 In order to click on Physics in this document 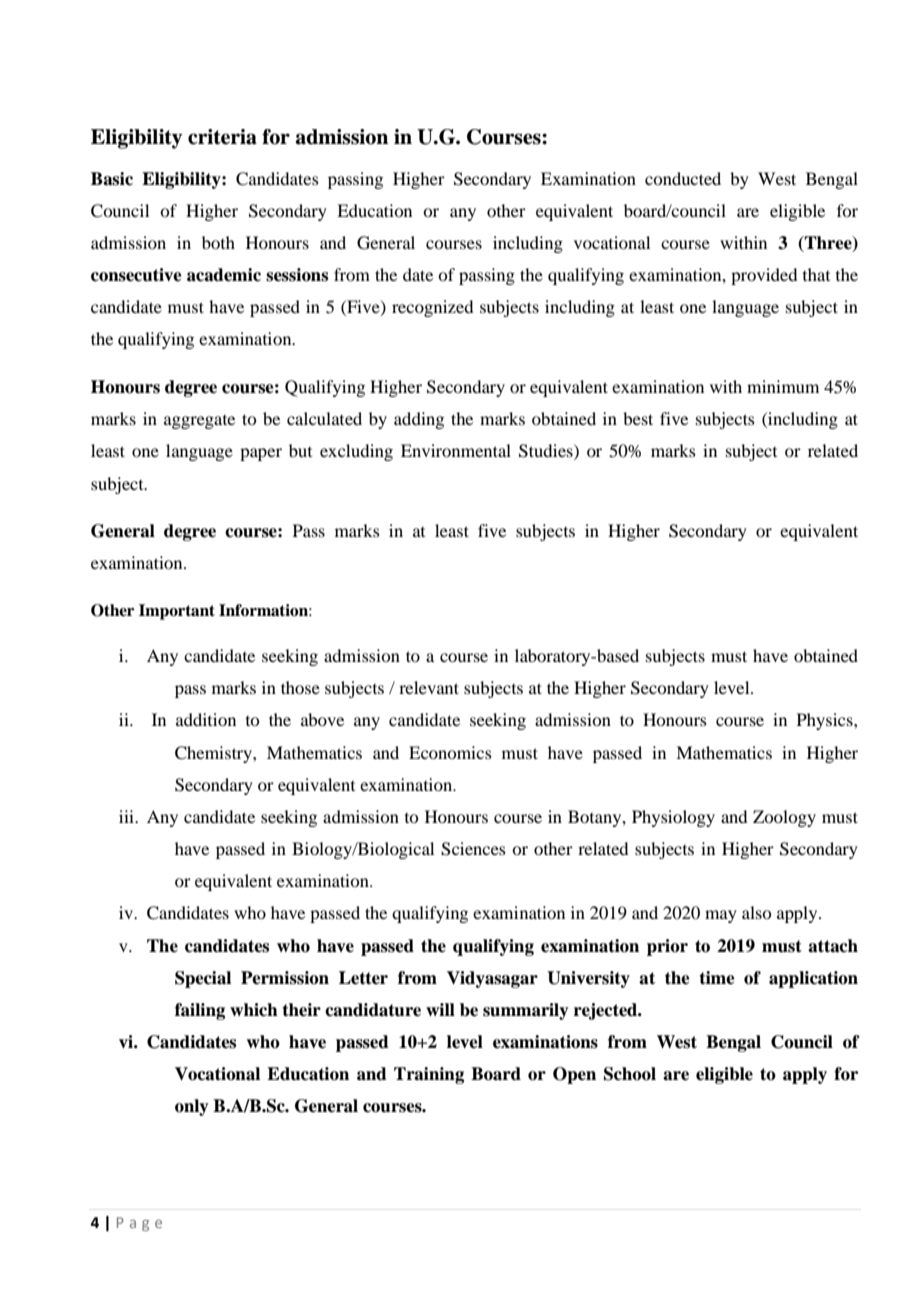, I will do `click(826, 721)`.
